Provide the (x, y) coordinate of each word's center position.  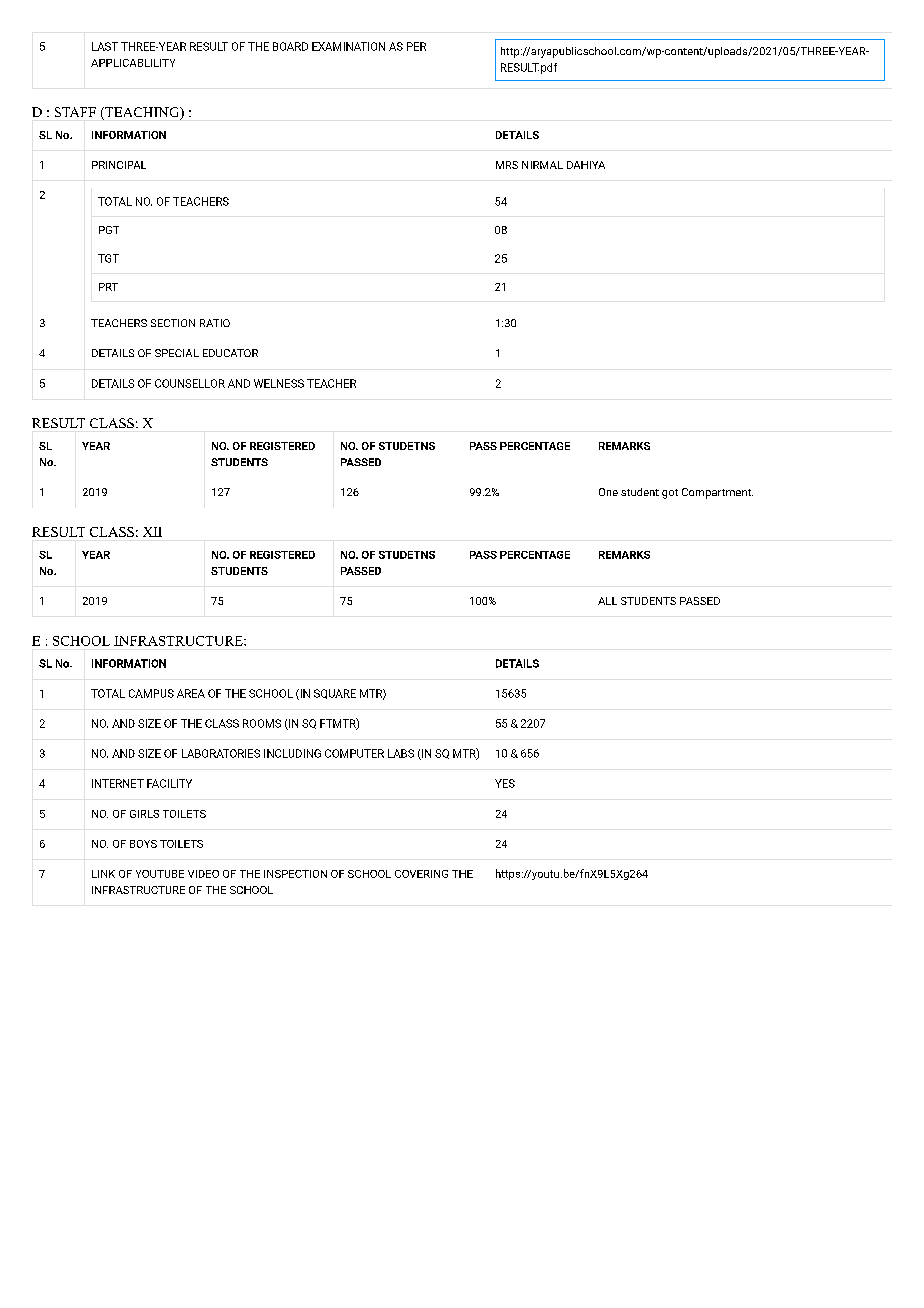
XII (152, 532)
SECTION (173, 323)
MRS (507, 165)
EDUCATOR (230, 353)
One (608, 492)
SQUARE (335, 694)
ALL (607, 601)
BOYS (143, 844)
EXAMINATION (348, 46)
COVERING (421, 874)
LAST (105, 46)
